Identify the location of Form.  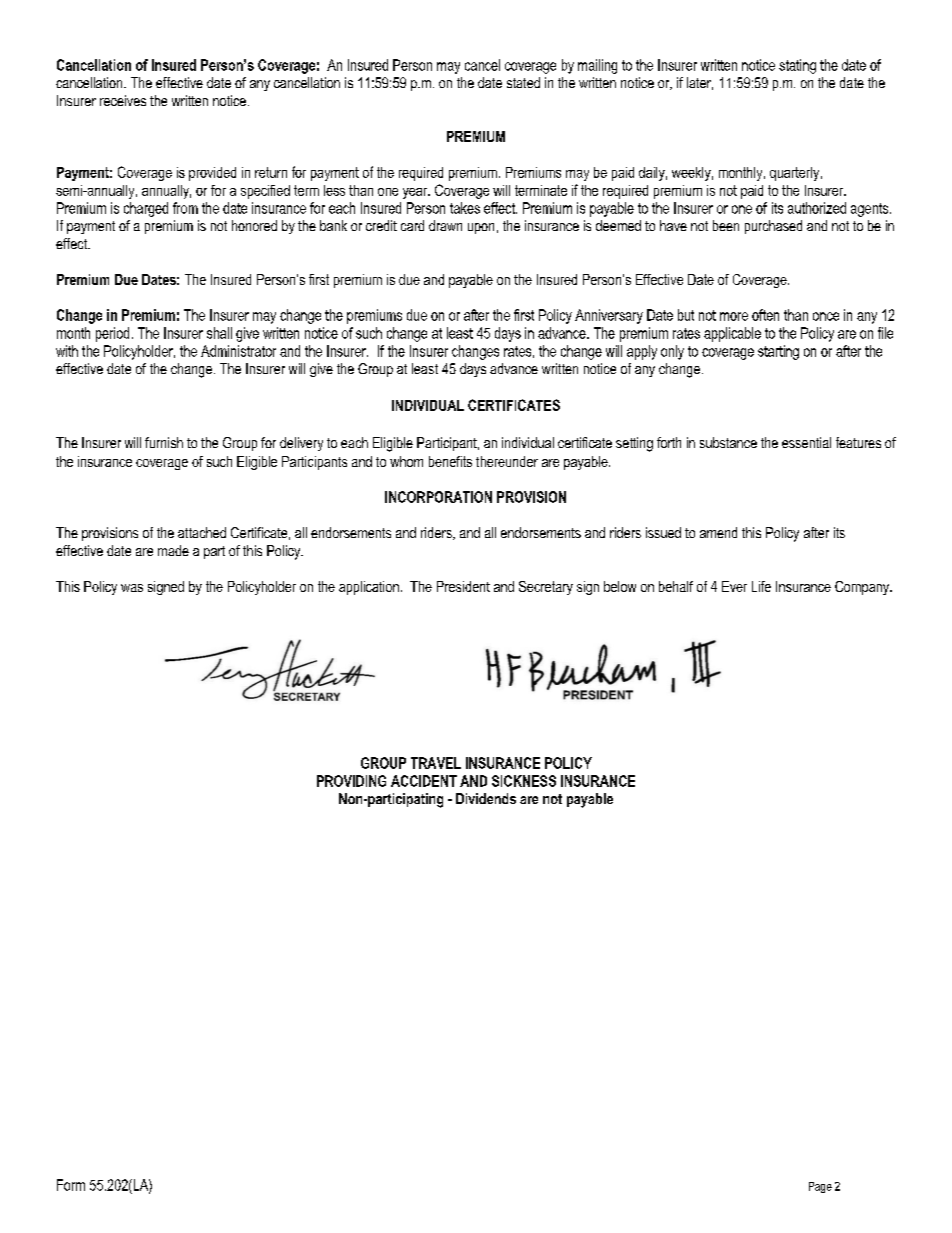
(71, 1185).
